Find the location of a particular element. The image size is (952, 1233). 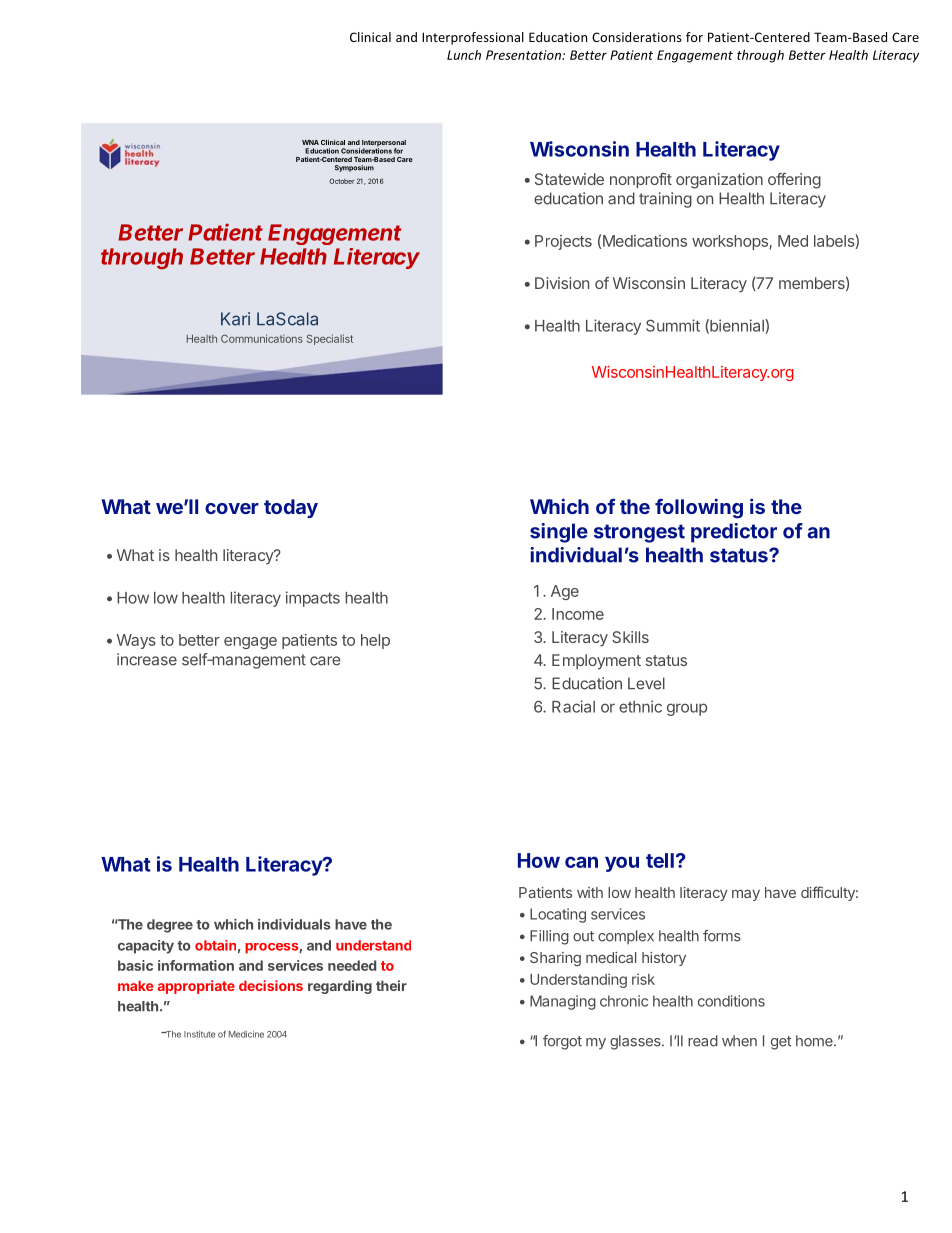

single is located at coordinates (559, 533).
